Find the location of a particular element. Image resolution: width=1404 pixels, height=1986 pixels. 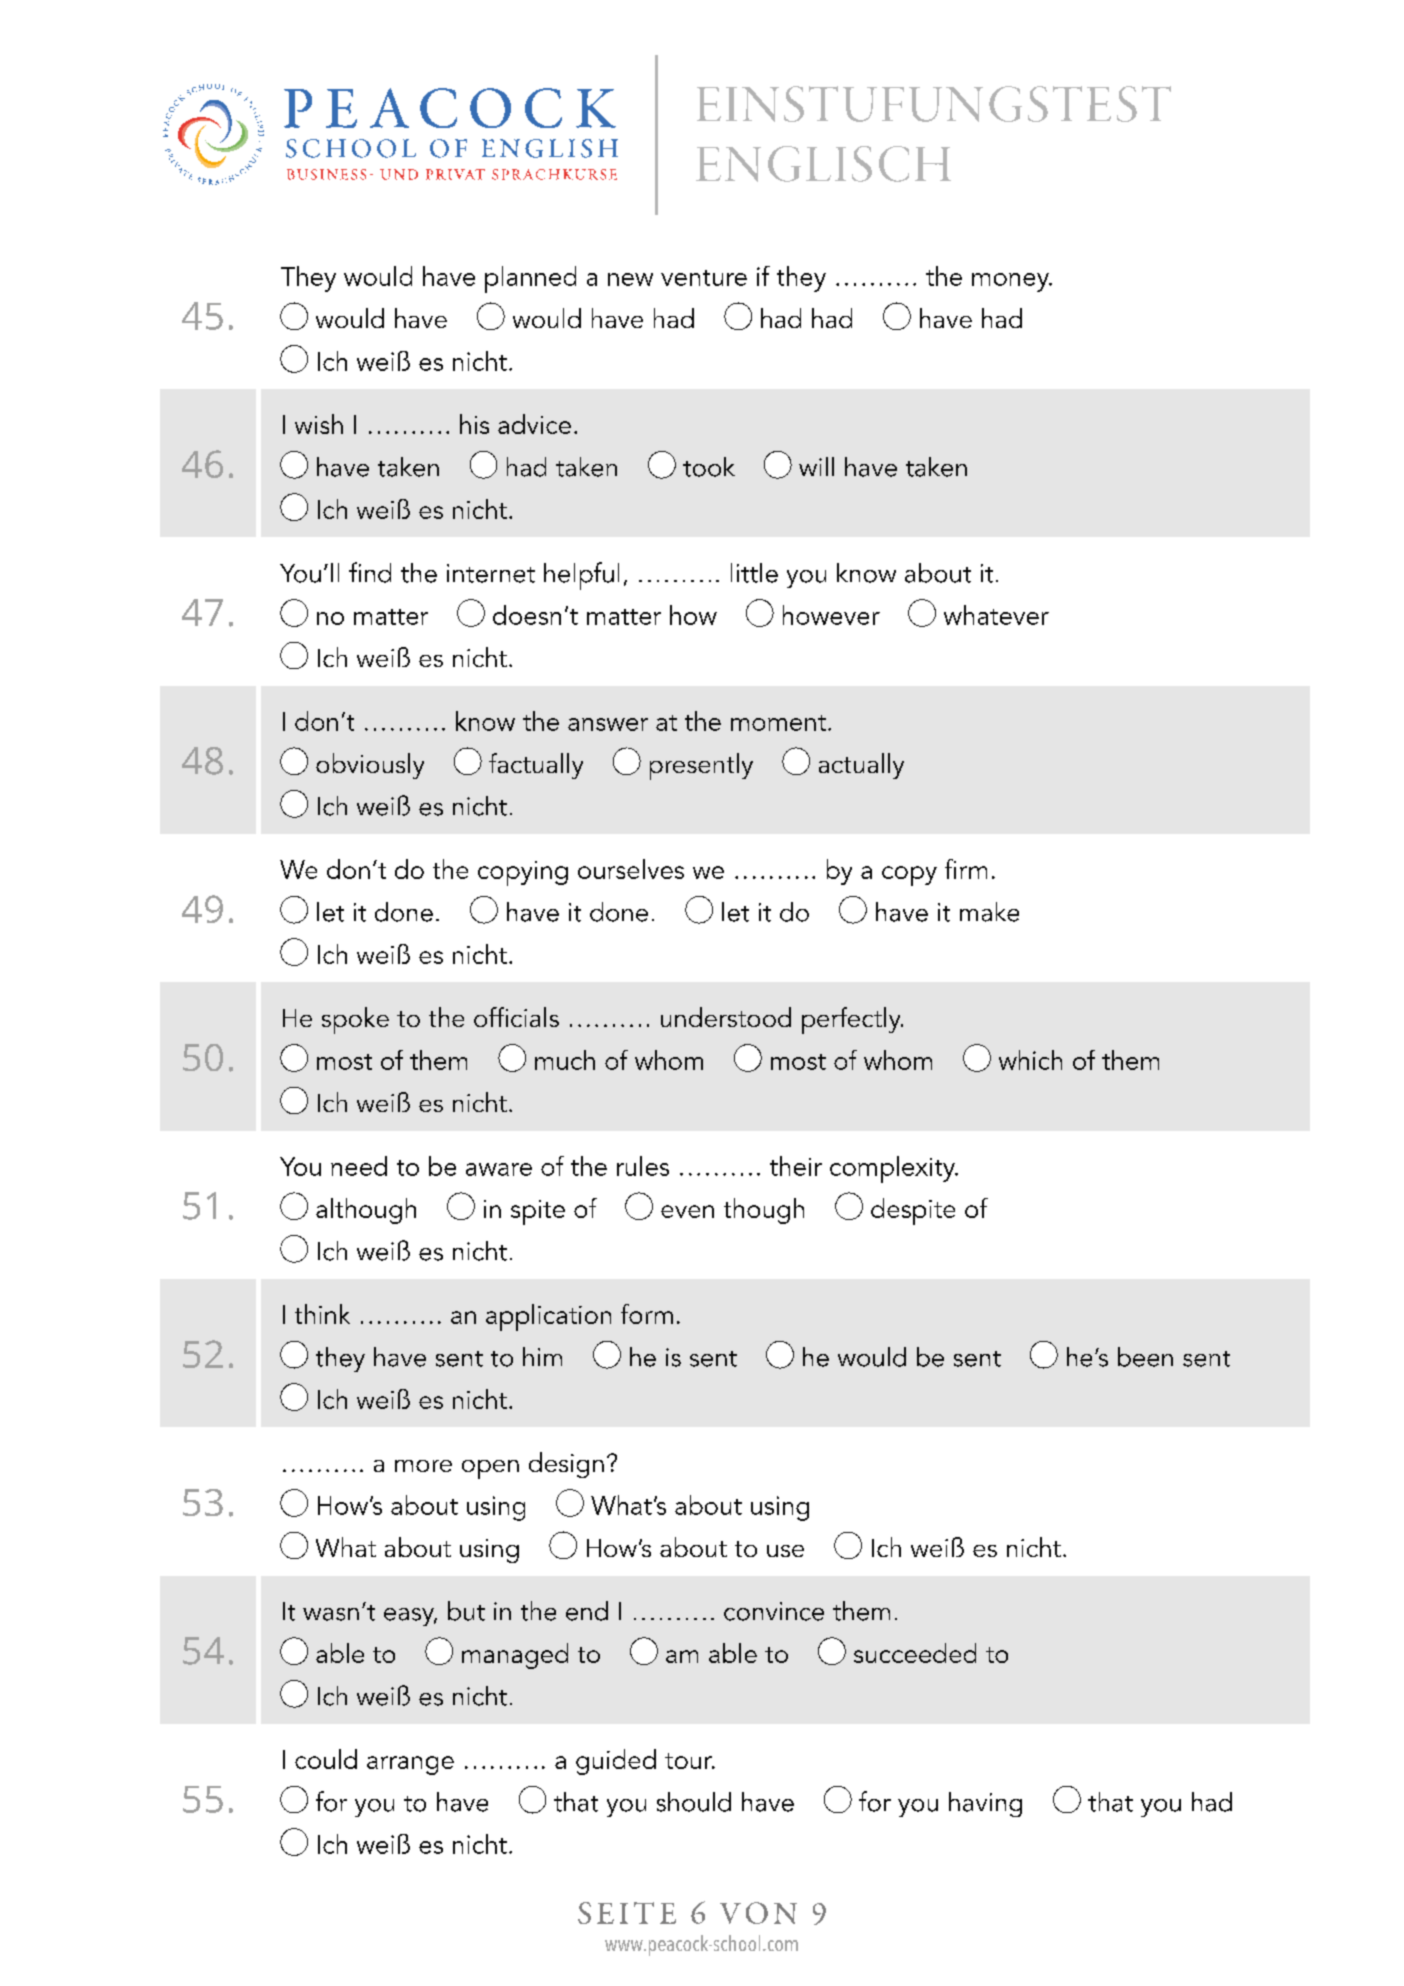

firm is located at coordinates (966, 869).
